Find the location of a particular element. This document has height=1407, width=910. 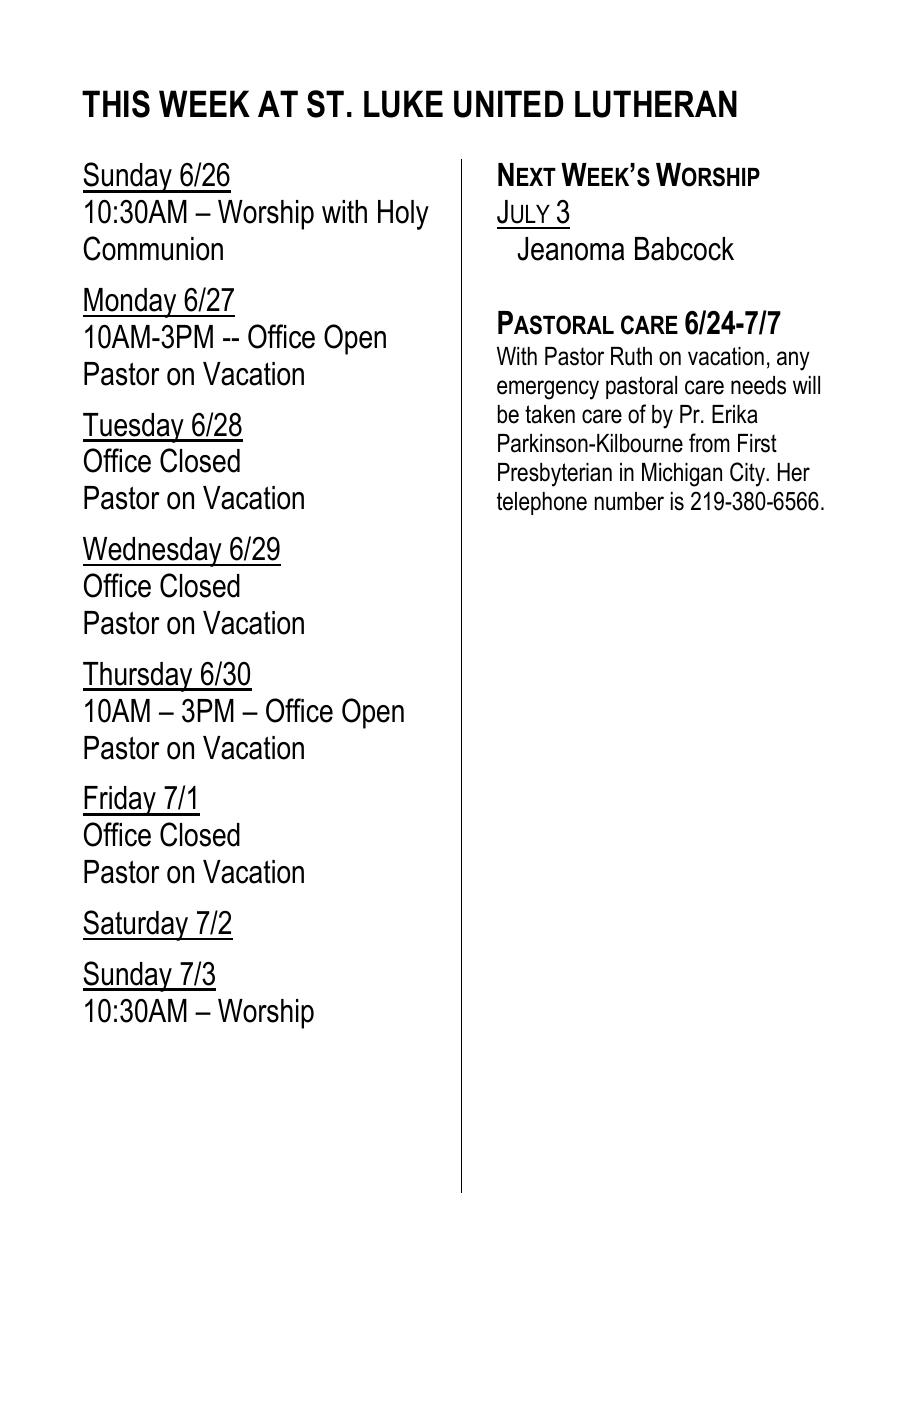

telephone is located at coordinates (542, 503).
